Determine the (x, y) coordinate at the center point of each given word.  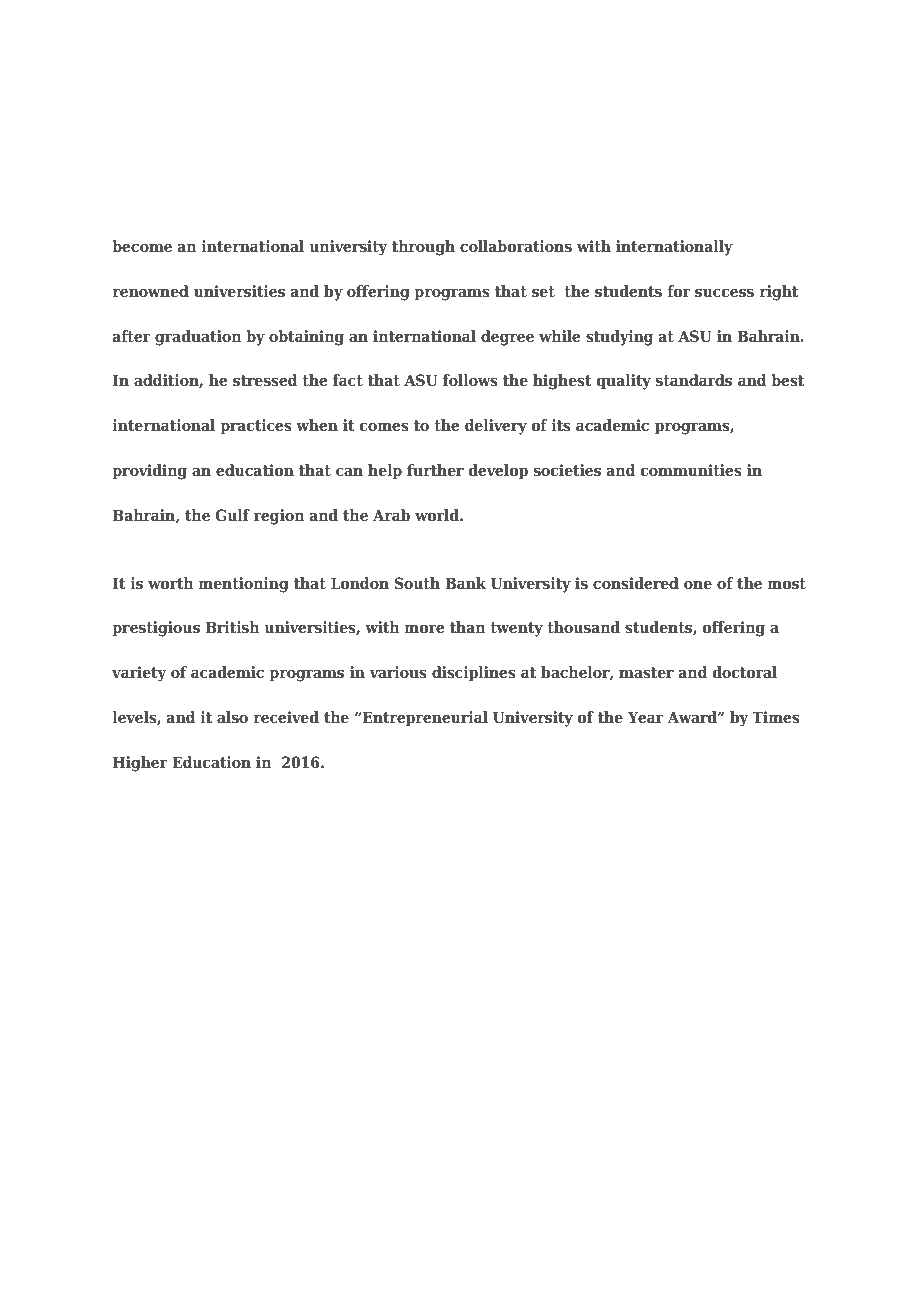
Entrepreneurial (424, 719)
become (142, 246)
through (423, 248)
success (724, 292)
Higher (140, 764)
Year (646, 717)
